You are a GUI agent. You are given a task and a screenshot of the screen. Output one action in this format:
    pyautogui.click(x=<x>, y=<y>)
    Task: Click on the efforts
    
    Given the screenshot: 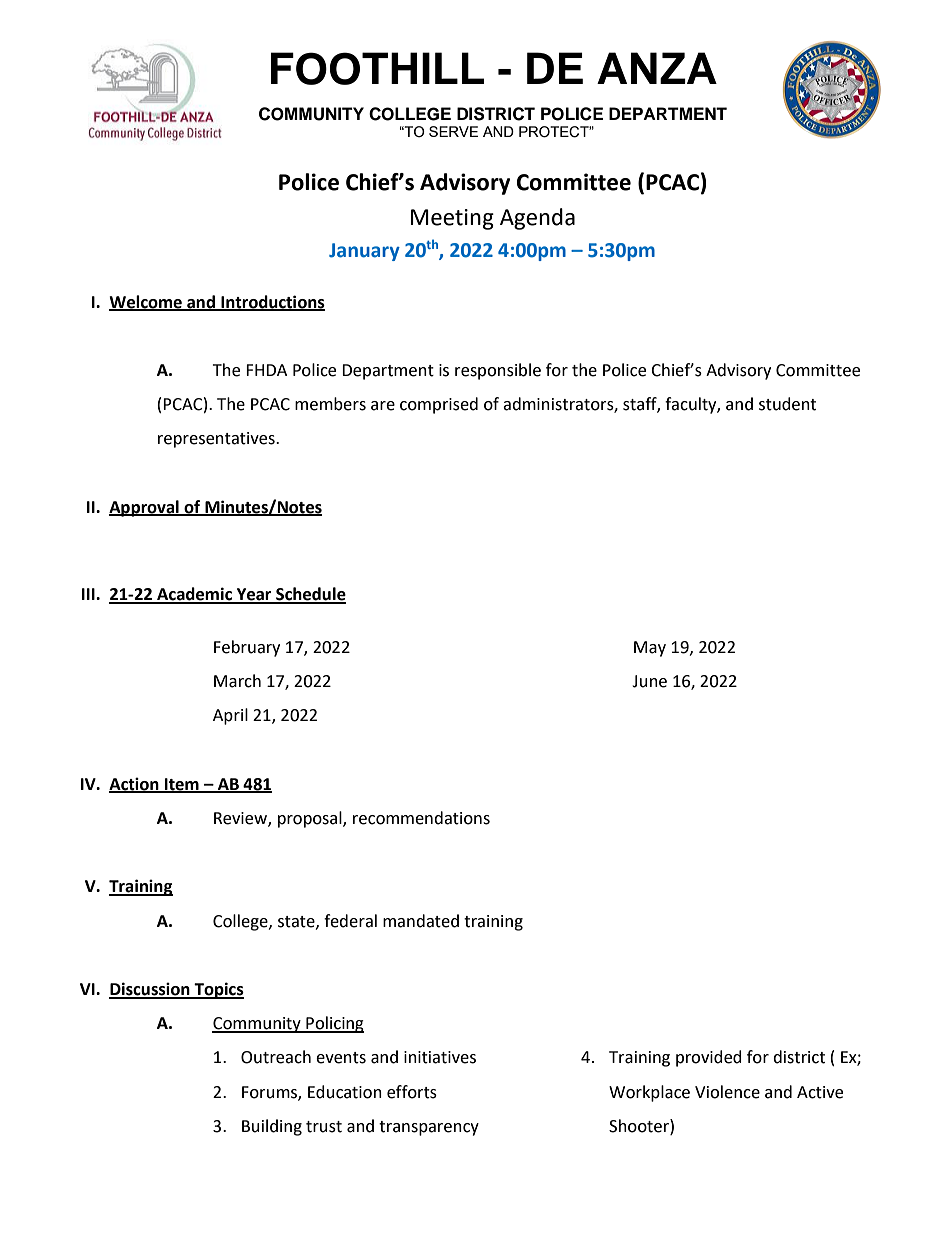 What is the action you would take?
    pyautogui.click(x=412, y=1092)
